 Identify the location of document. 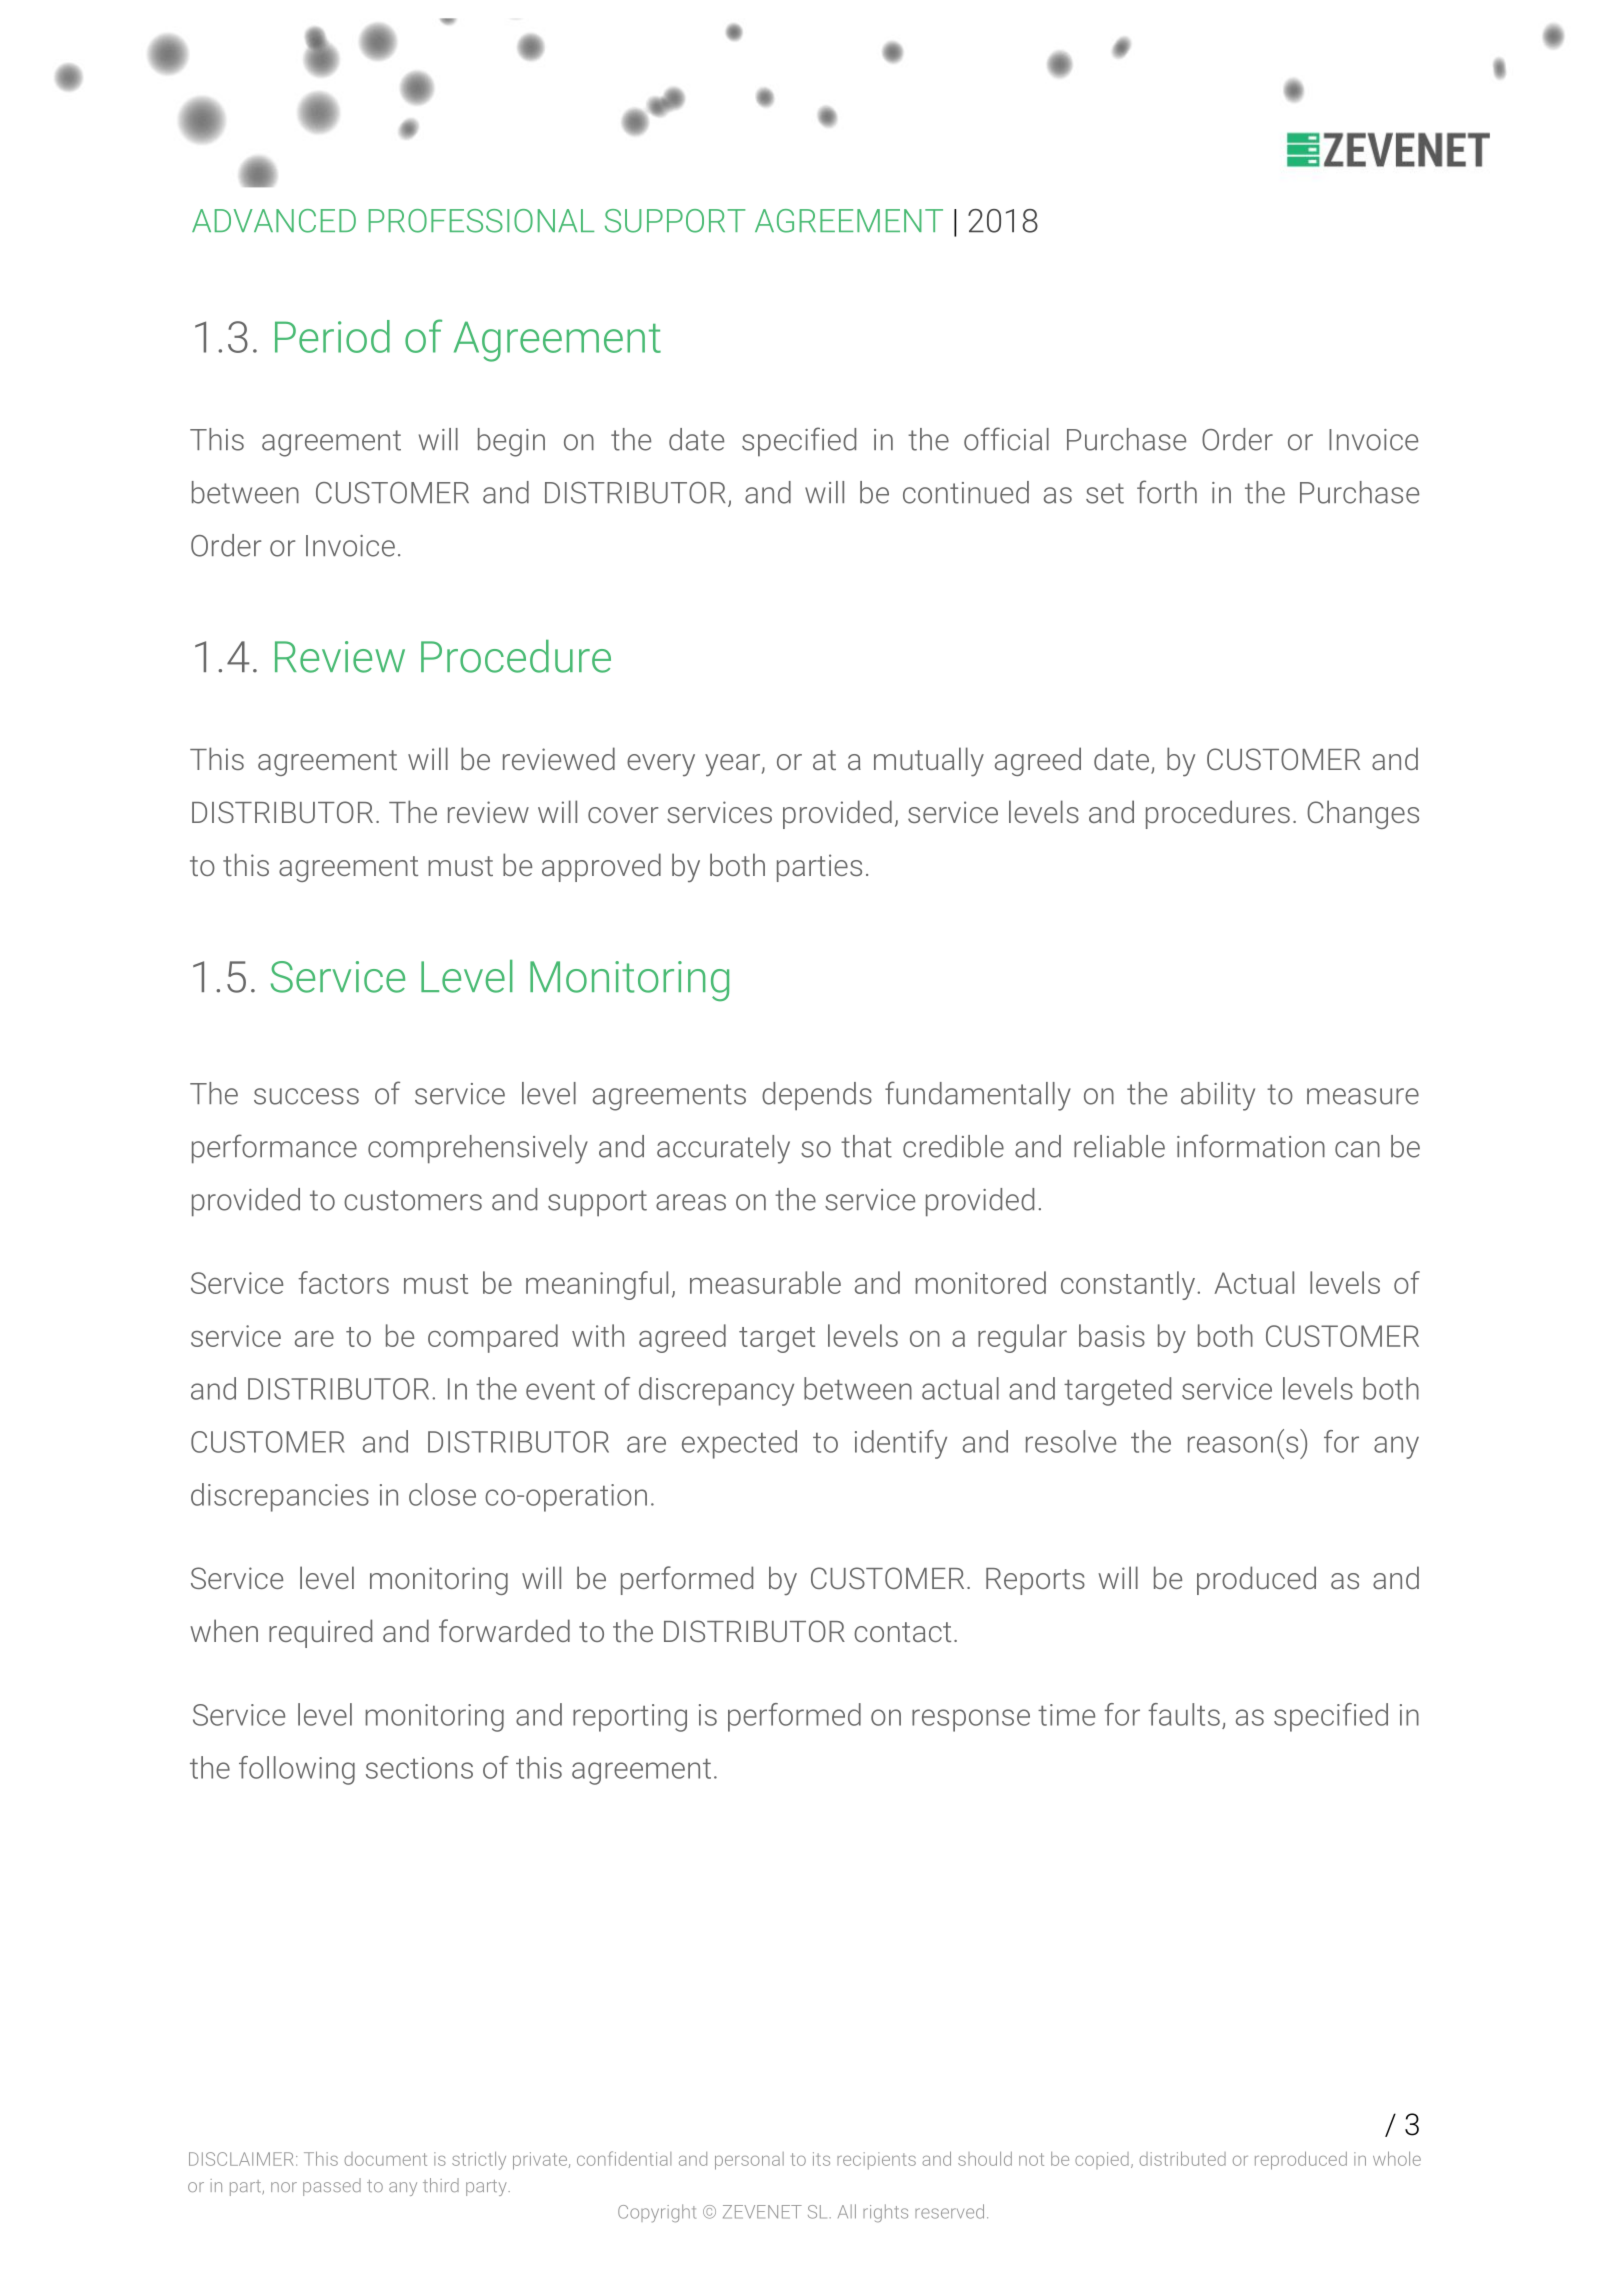
(385, 2159).
